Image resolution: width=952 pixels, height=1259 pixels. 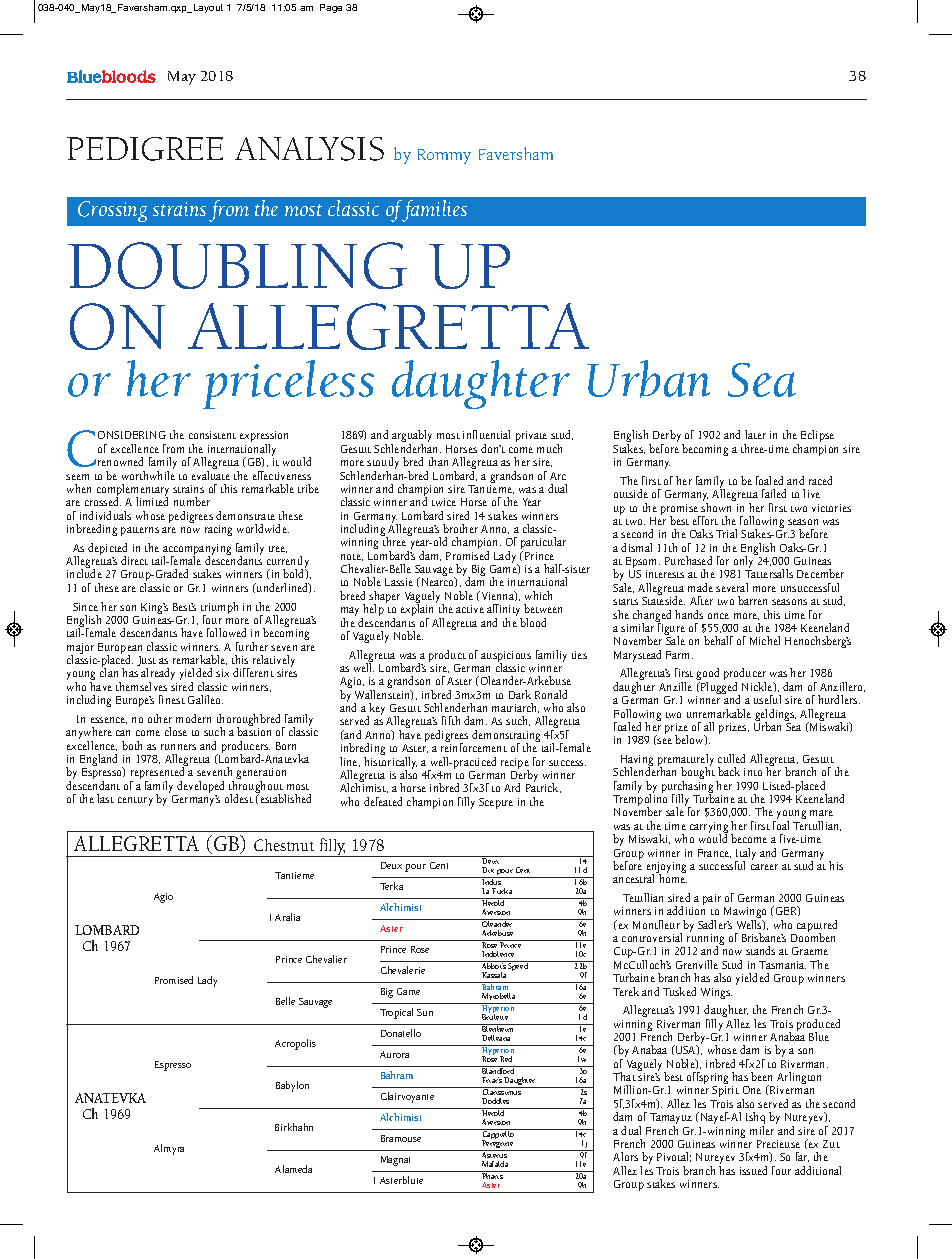 I want to click on later, so click(x=755, y=434).
